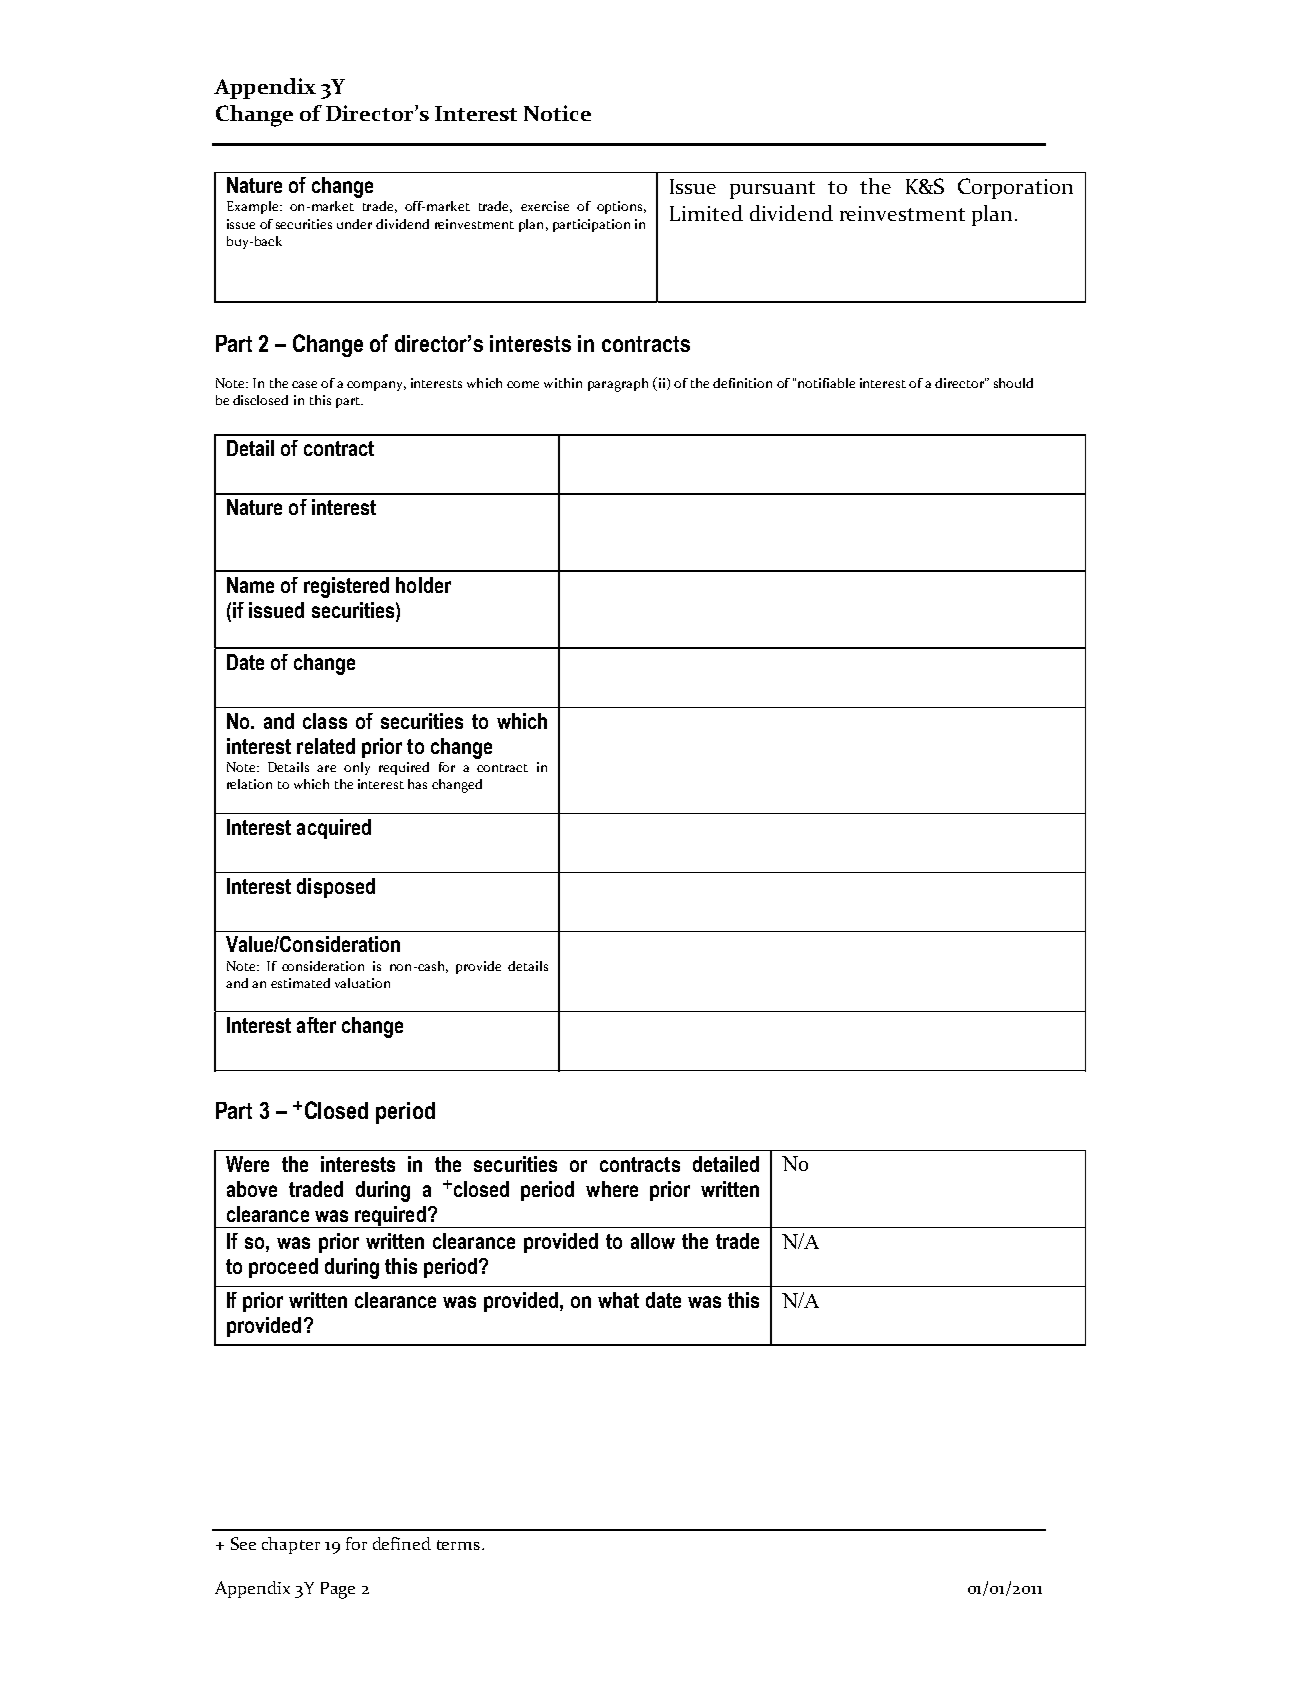 This page has width=1309, height=1694. I want to click on allow, so click(653, 1241).
